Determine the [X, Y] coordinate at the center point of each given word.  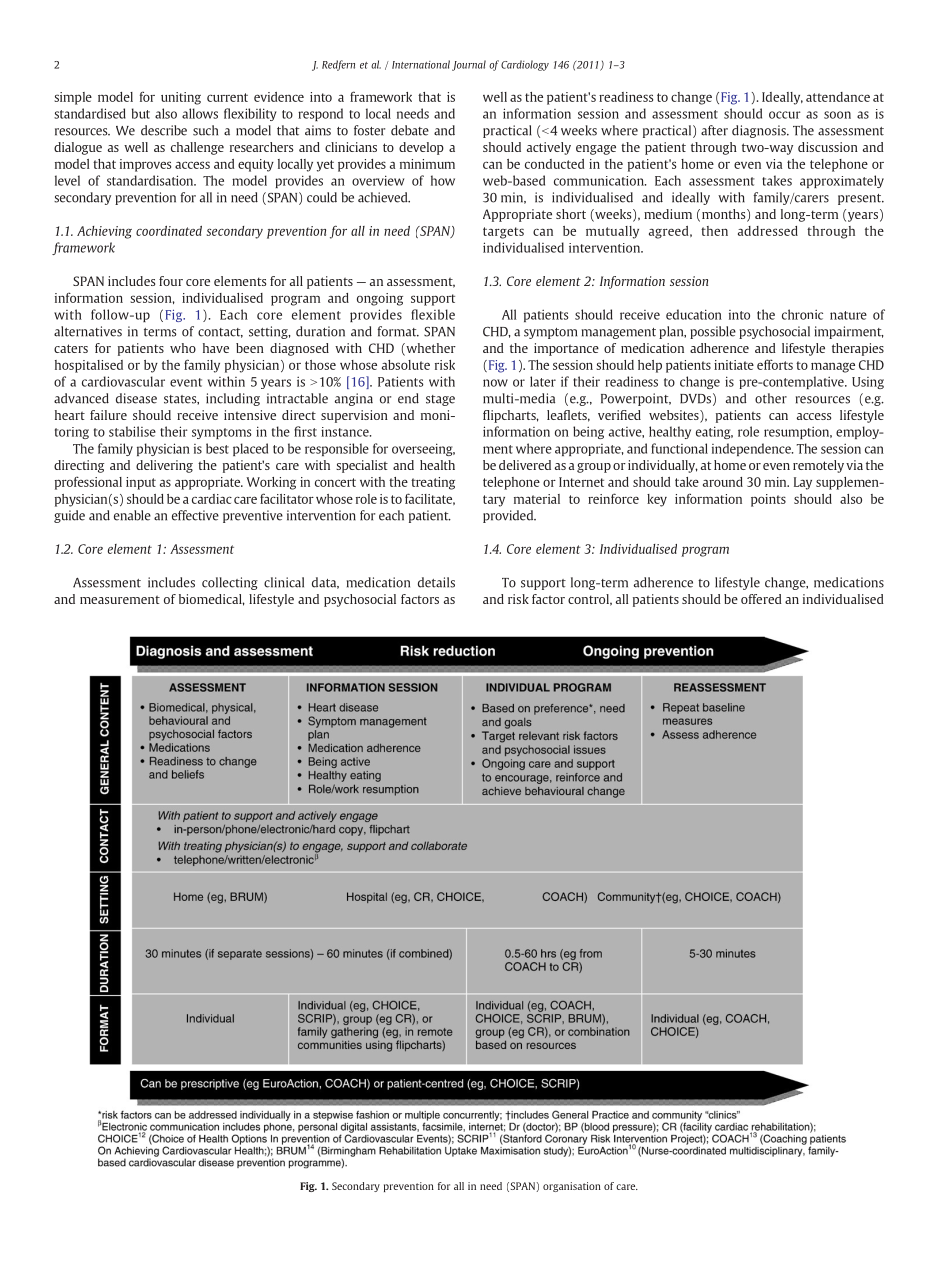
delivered [525, 465]
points [768, 500]
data [325, 583]
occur [785, 115]
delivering [164, 466]
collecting [230, 583]
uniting [181, 98]
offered [761, 599]
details [436, 582]
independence [752, 449]
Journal [469, 65]
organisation [572, 1187]
